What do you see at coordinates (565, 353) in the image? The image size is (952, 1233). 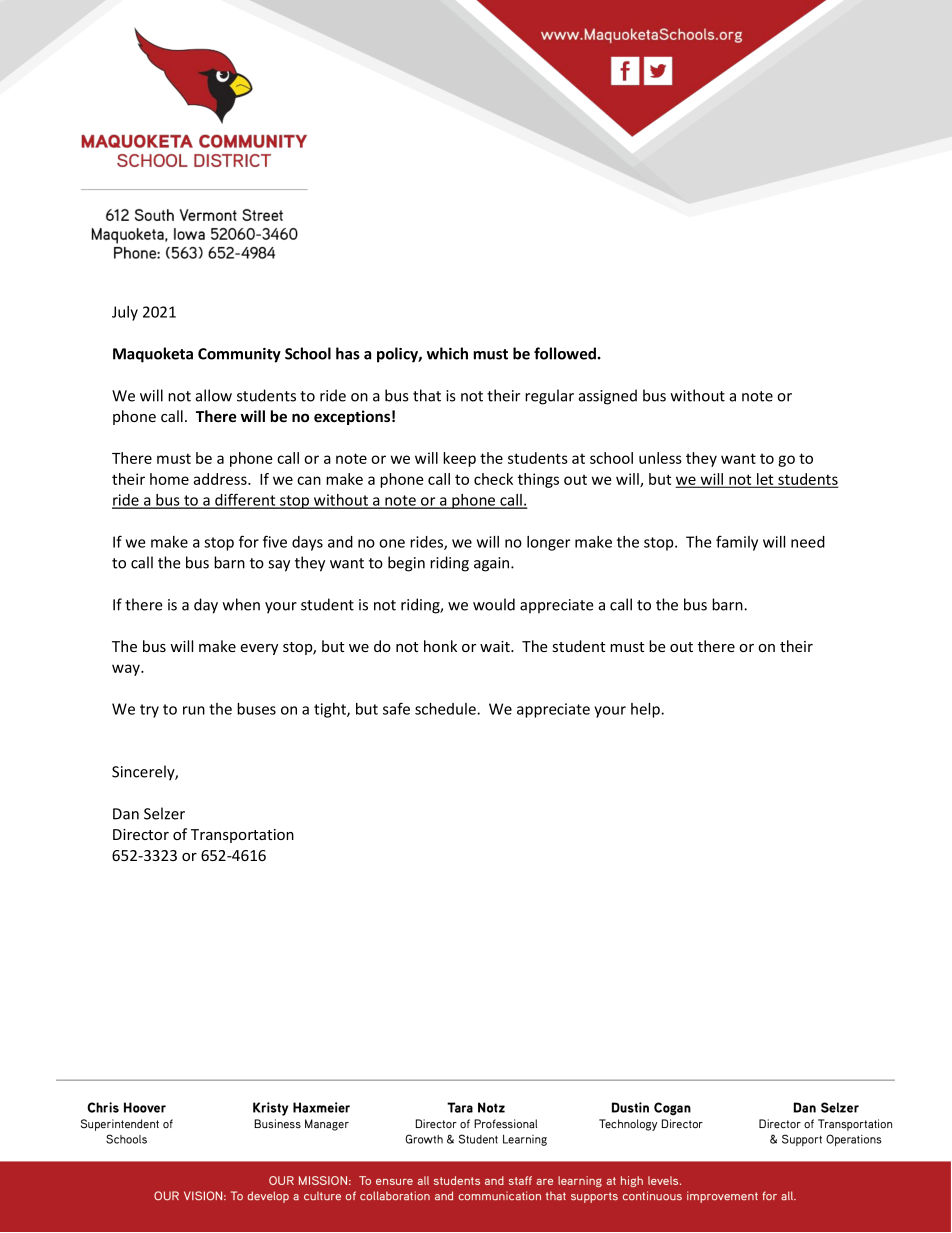 I see `followed` at bounding box center [565, 353].
